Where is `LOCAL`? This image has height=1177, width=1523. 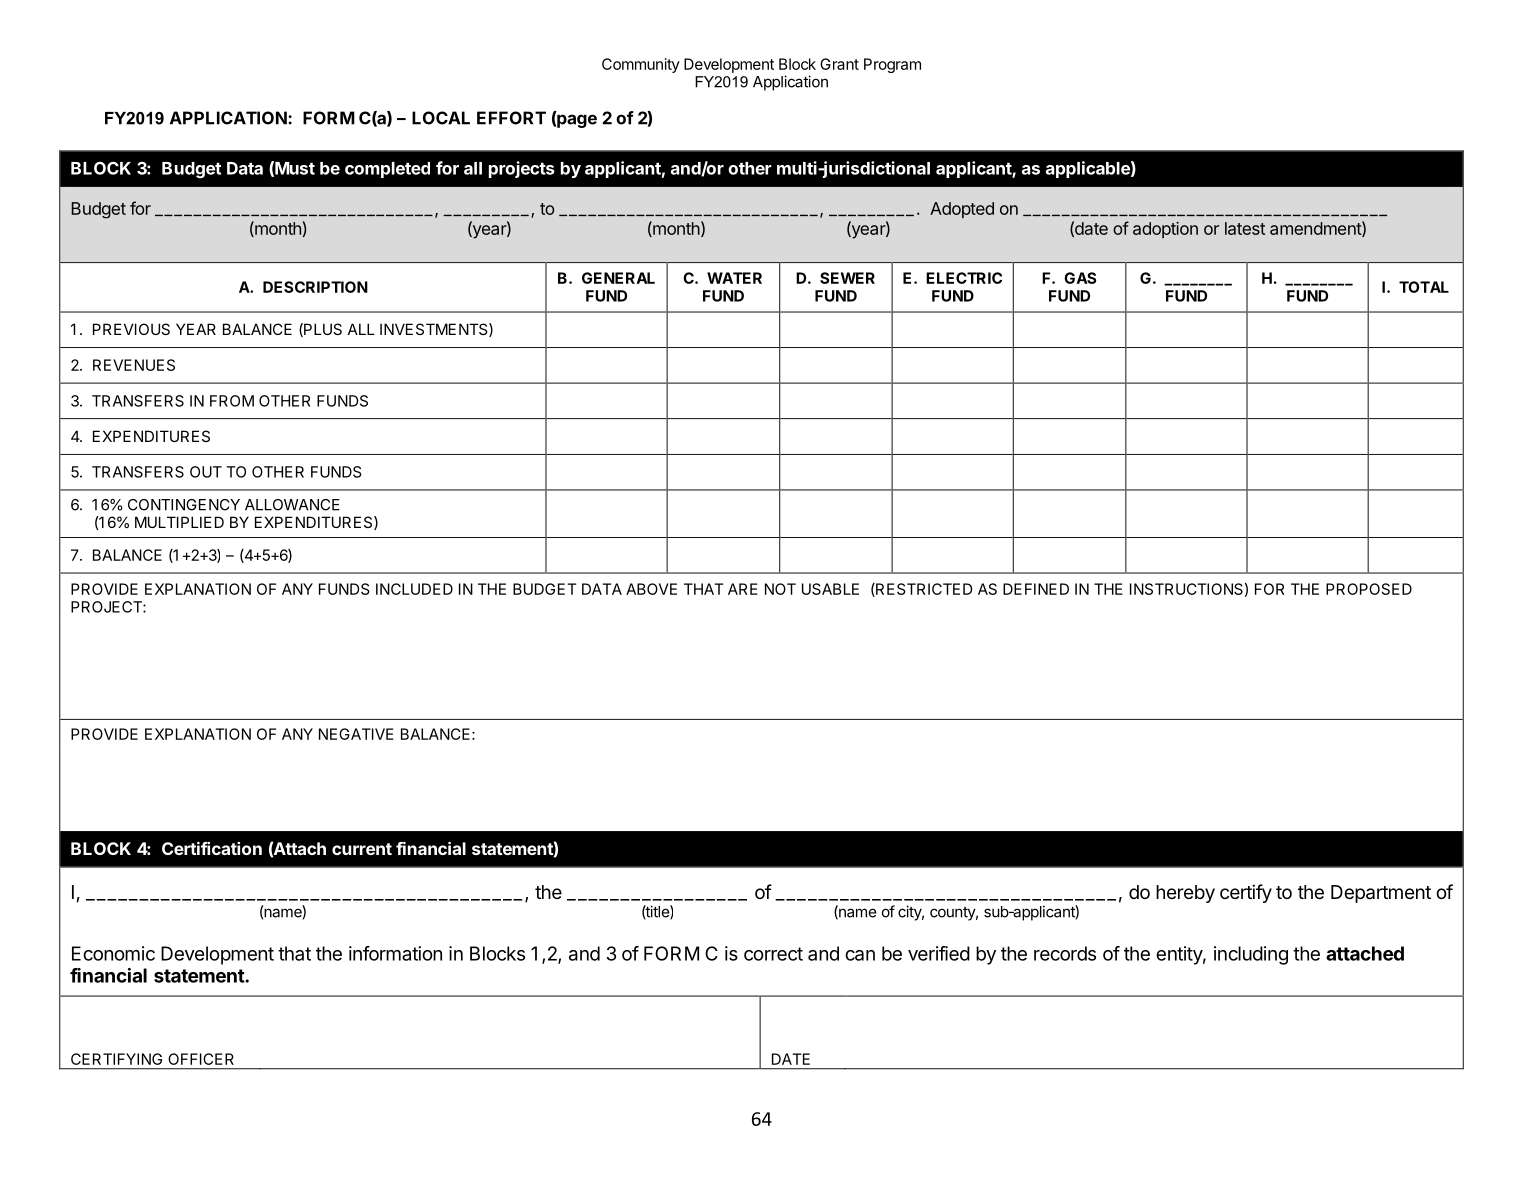 LOCAL is located at coordinates (441, 118).
